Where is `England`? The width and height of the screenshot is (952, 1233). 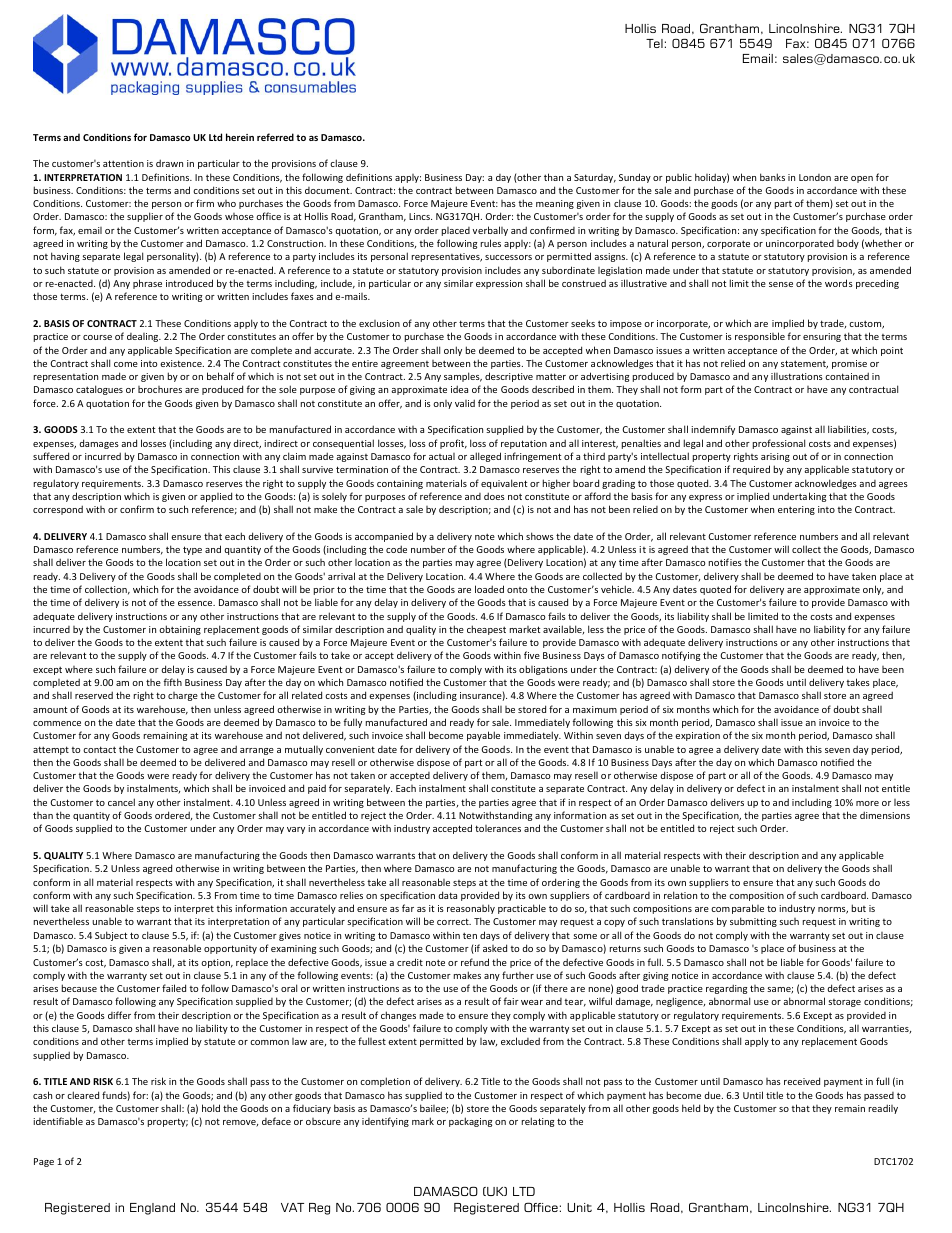
England is located at coordinates (152, 1209).
